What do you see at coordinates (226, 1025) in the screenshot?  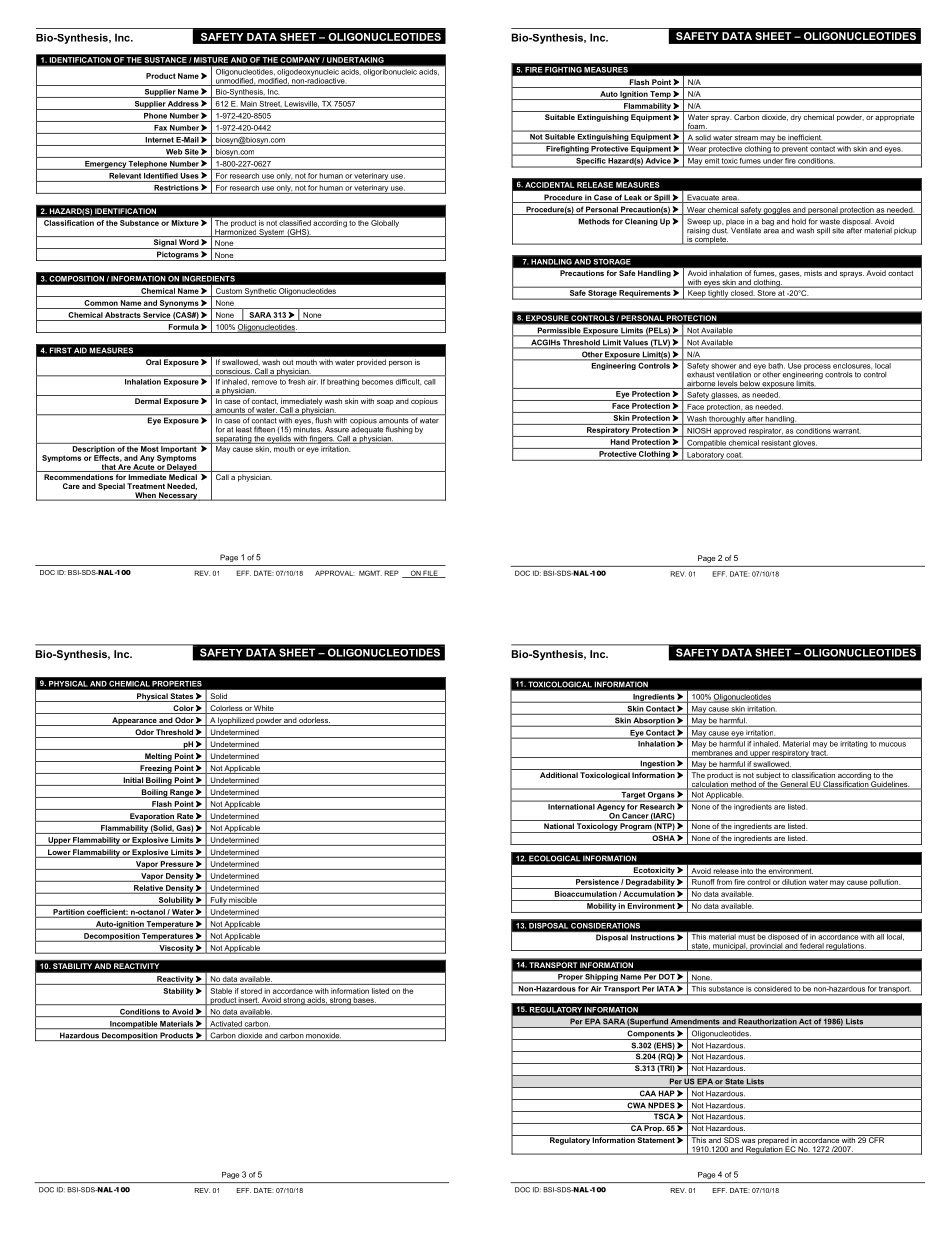 I see `Activated` at bounding box center [226, 1025].
